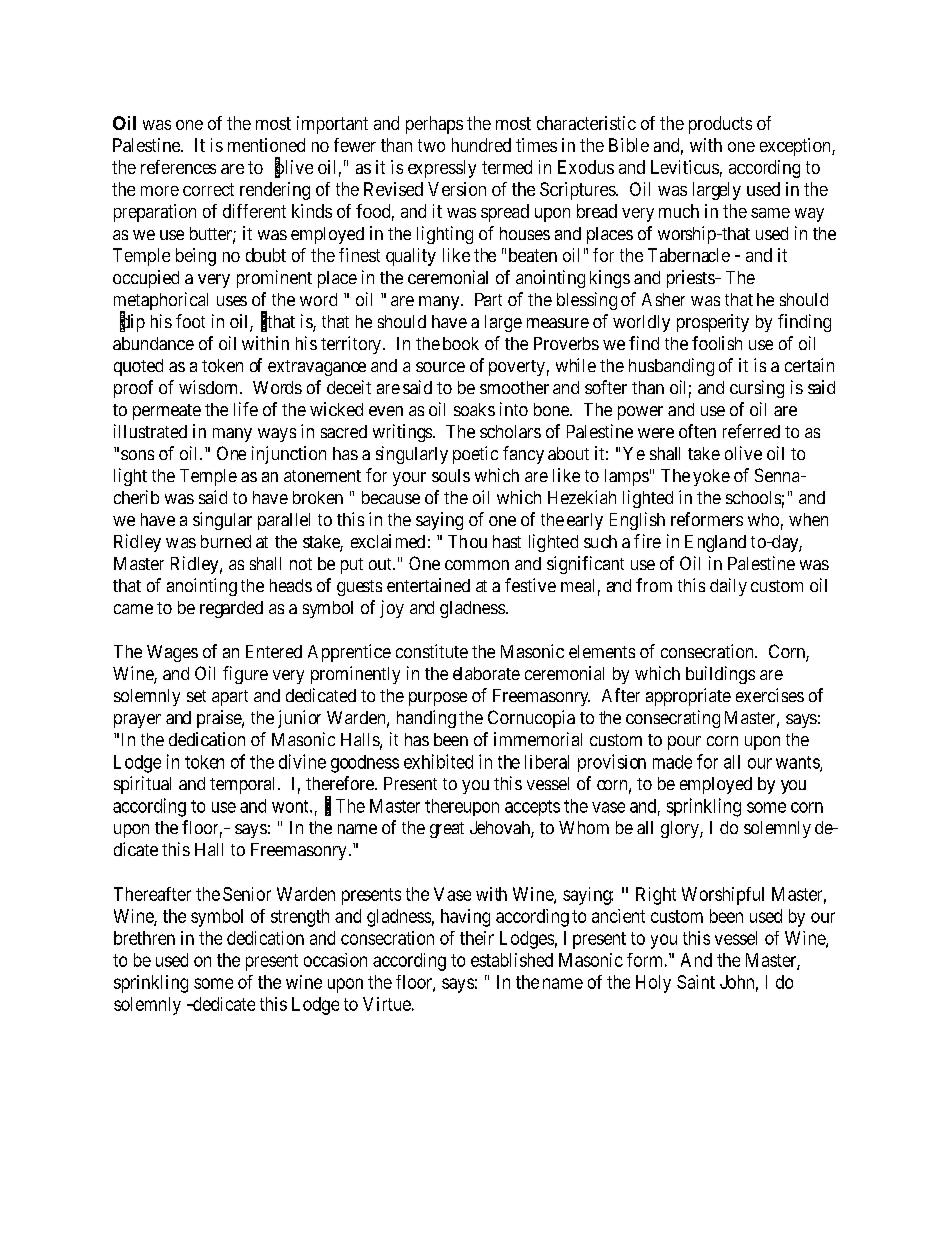 The image size is (952, 1233). Describe the element at coordinates (144, 938) in the screenshot. I see `brethren` at that location.
